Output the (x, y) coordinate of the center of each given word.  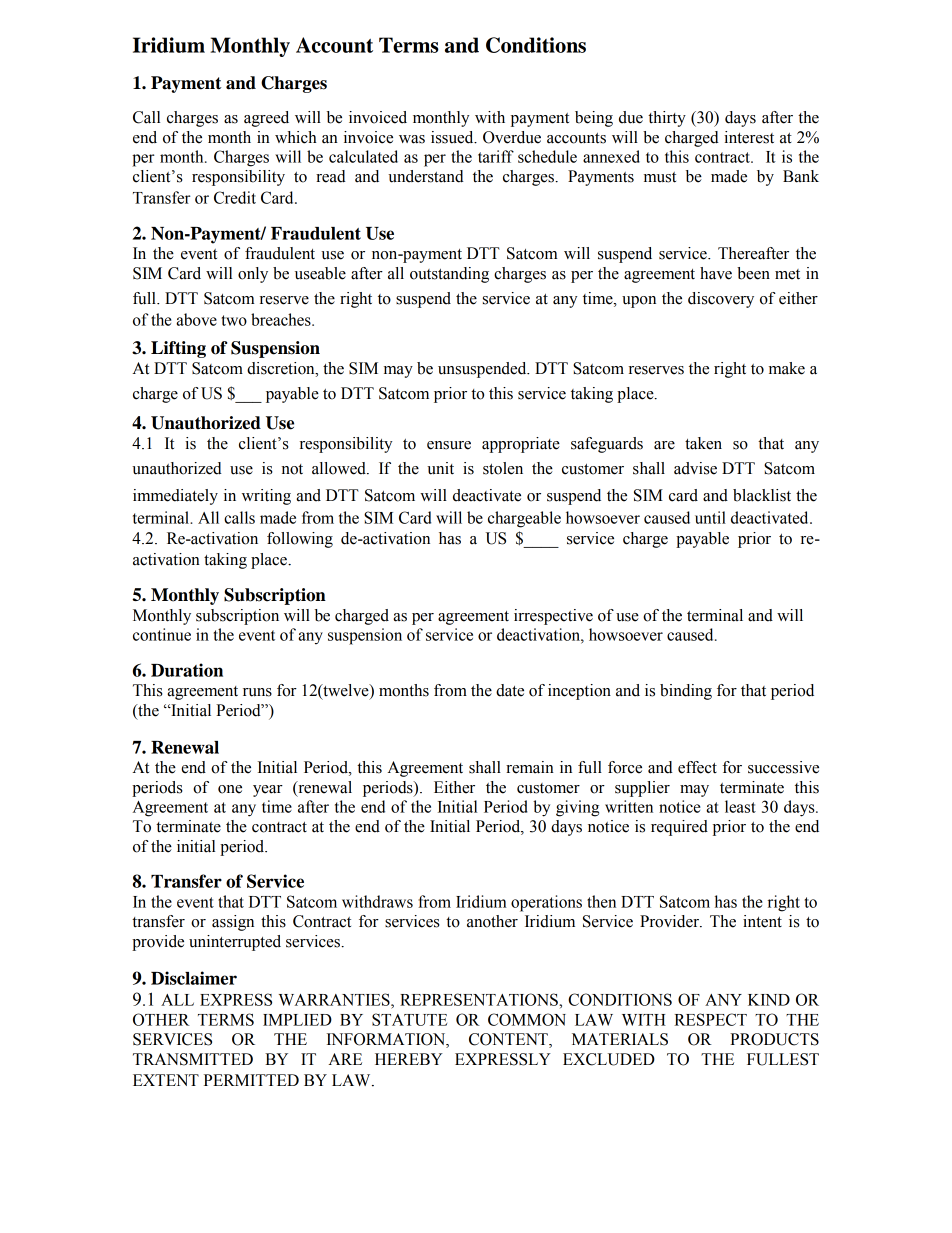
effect (697, 767)
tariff (496, 156)
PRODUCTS (774, 1039)
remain (530, 767)
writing (266, 497)
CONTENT (509, 1040)
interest (749, 137)
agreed (266, 119)
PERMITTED (251, 1080)
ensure (449, 445)
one (230, 789)
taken (703, 443)
